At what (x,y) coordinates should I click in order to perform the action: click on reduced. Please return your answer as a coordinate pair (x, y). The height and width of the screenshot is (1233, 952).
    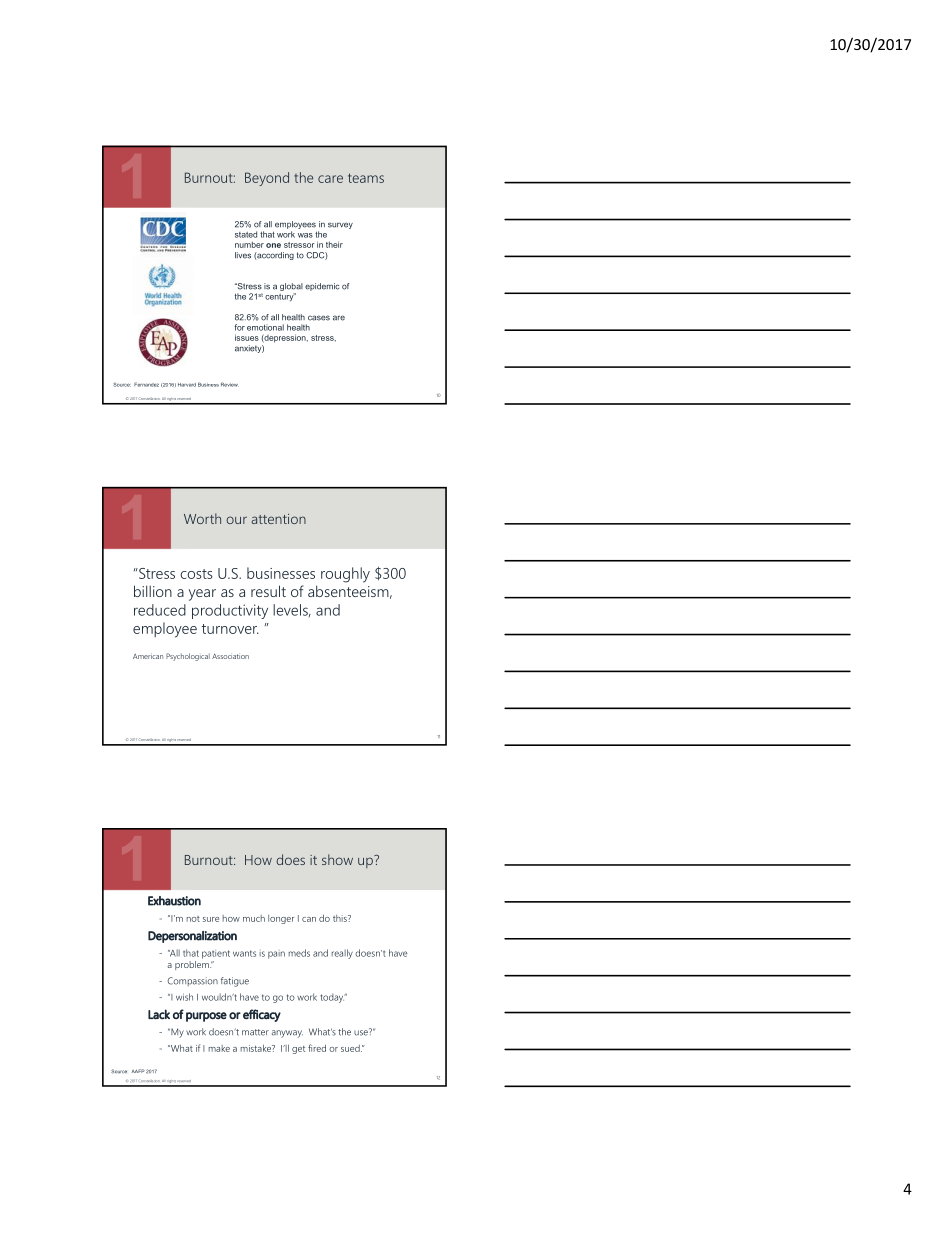
    Looking at the image, I should click on (160, 610).
